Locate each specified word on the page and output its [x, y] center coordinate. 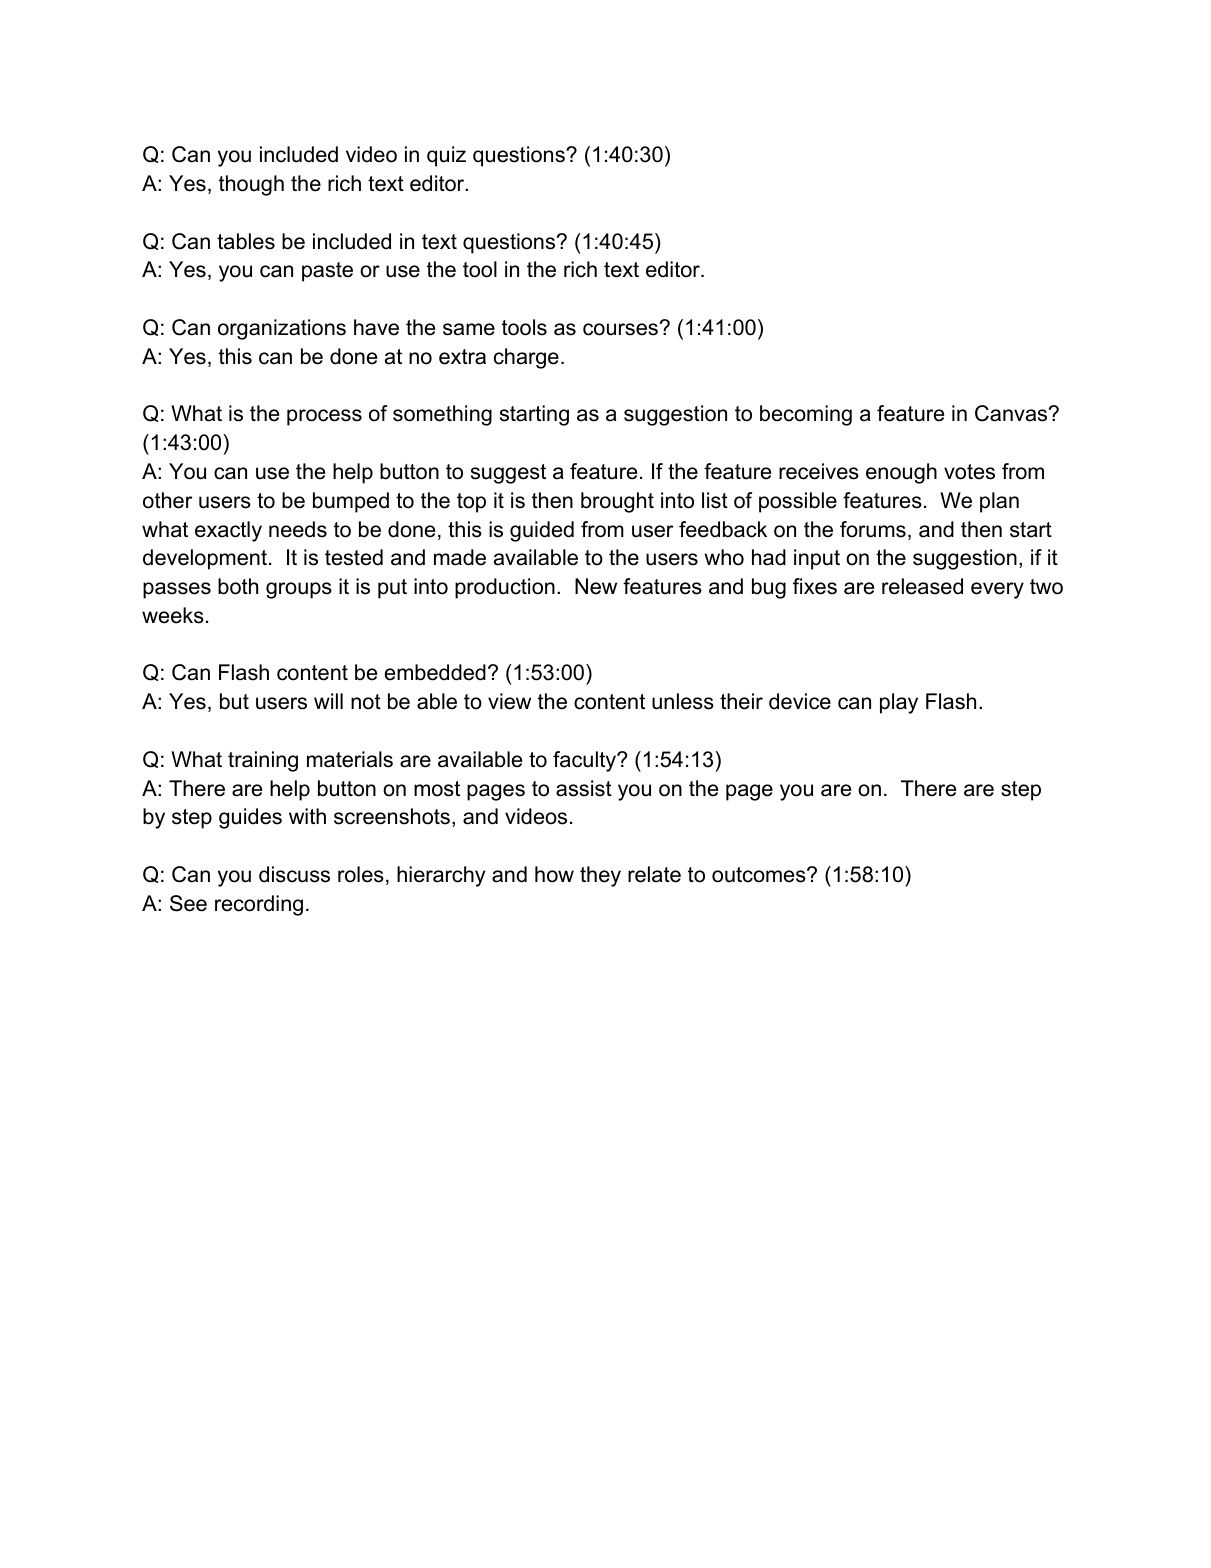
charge [526, 358]
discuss [294, 874]
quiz [446, 156]
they [600, 876]
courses [620, 329]
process [324, 417]
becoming [806, 415]
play [899, 703]
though [251, 185]
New [596, 586]
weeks [173, 615]
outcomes [760, 875]
